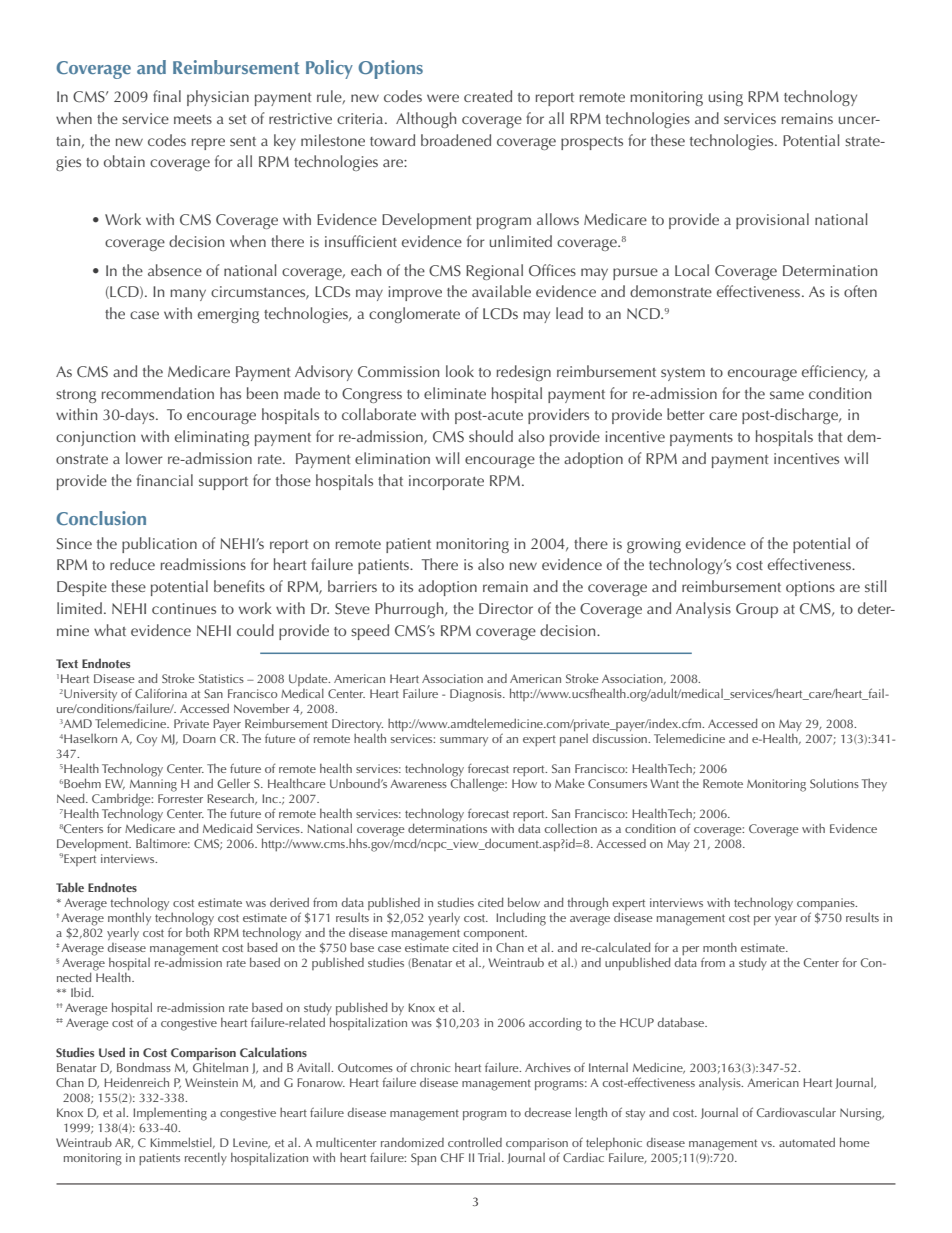 Image resolution: width=952 pixels, height=1233 pixels. What do you see at coordinates (170, 1114) in the screenshot?
I see `Implementing` at bounding box center [170, 1114].
